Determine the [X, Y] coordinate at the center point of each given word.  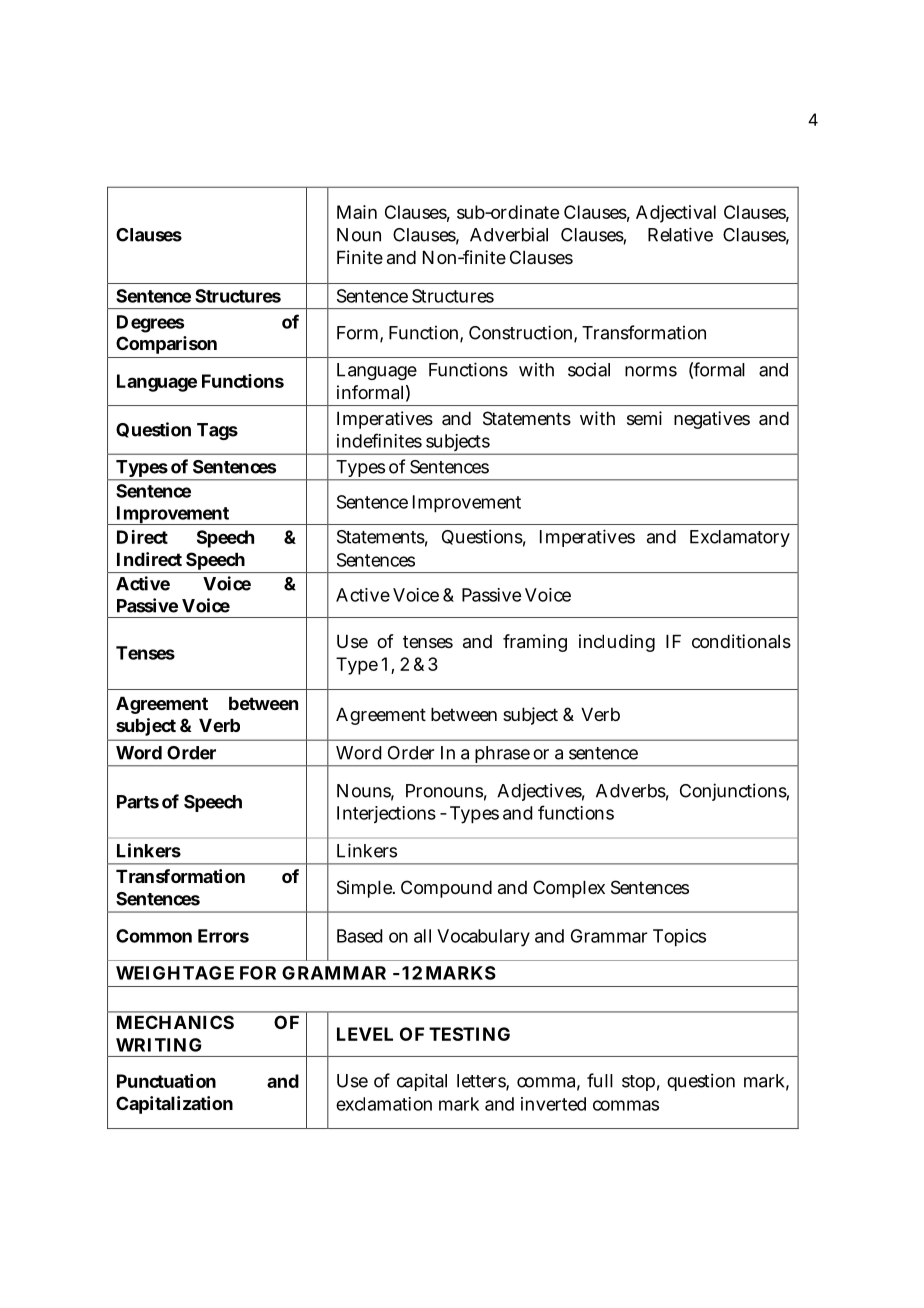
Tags [217, 431]
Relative [680, 234]
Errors [223, 936]
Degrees [150, 324]
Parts [138, 802]
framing [535, 643]
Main [357, 212]
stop [638, 1083]
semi [644, 418]
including [617, 643]
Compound [446, 889]
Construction [520, 332]
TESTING [469, 1034]
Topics [679, 938]
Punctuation [166, 1081]
